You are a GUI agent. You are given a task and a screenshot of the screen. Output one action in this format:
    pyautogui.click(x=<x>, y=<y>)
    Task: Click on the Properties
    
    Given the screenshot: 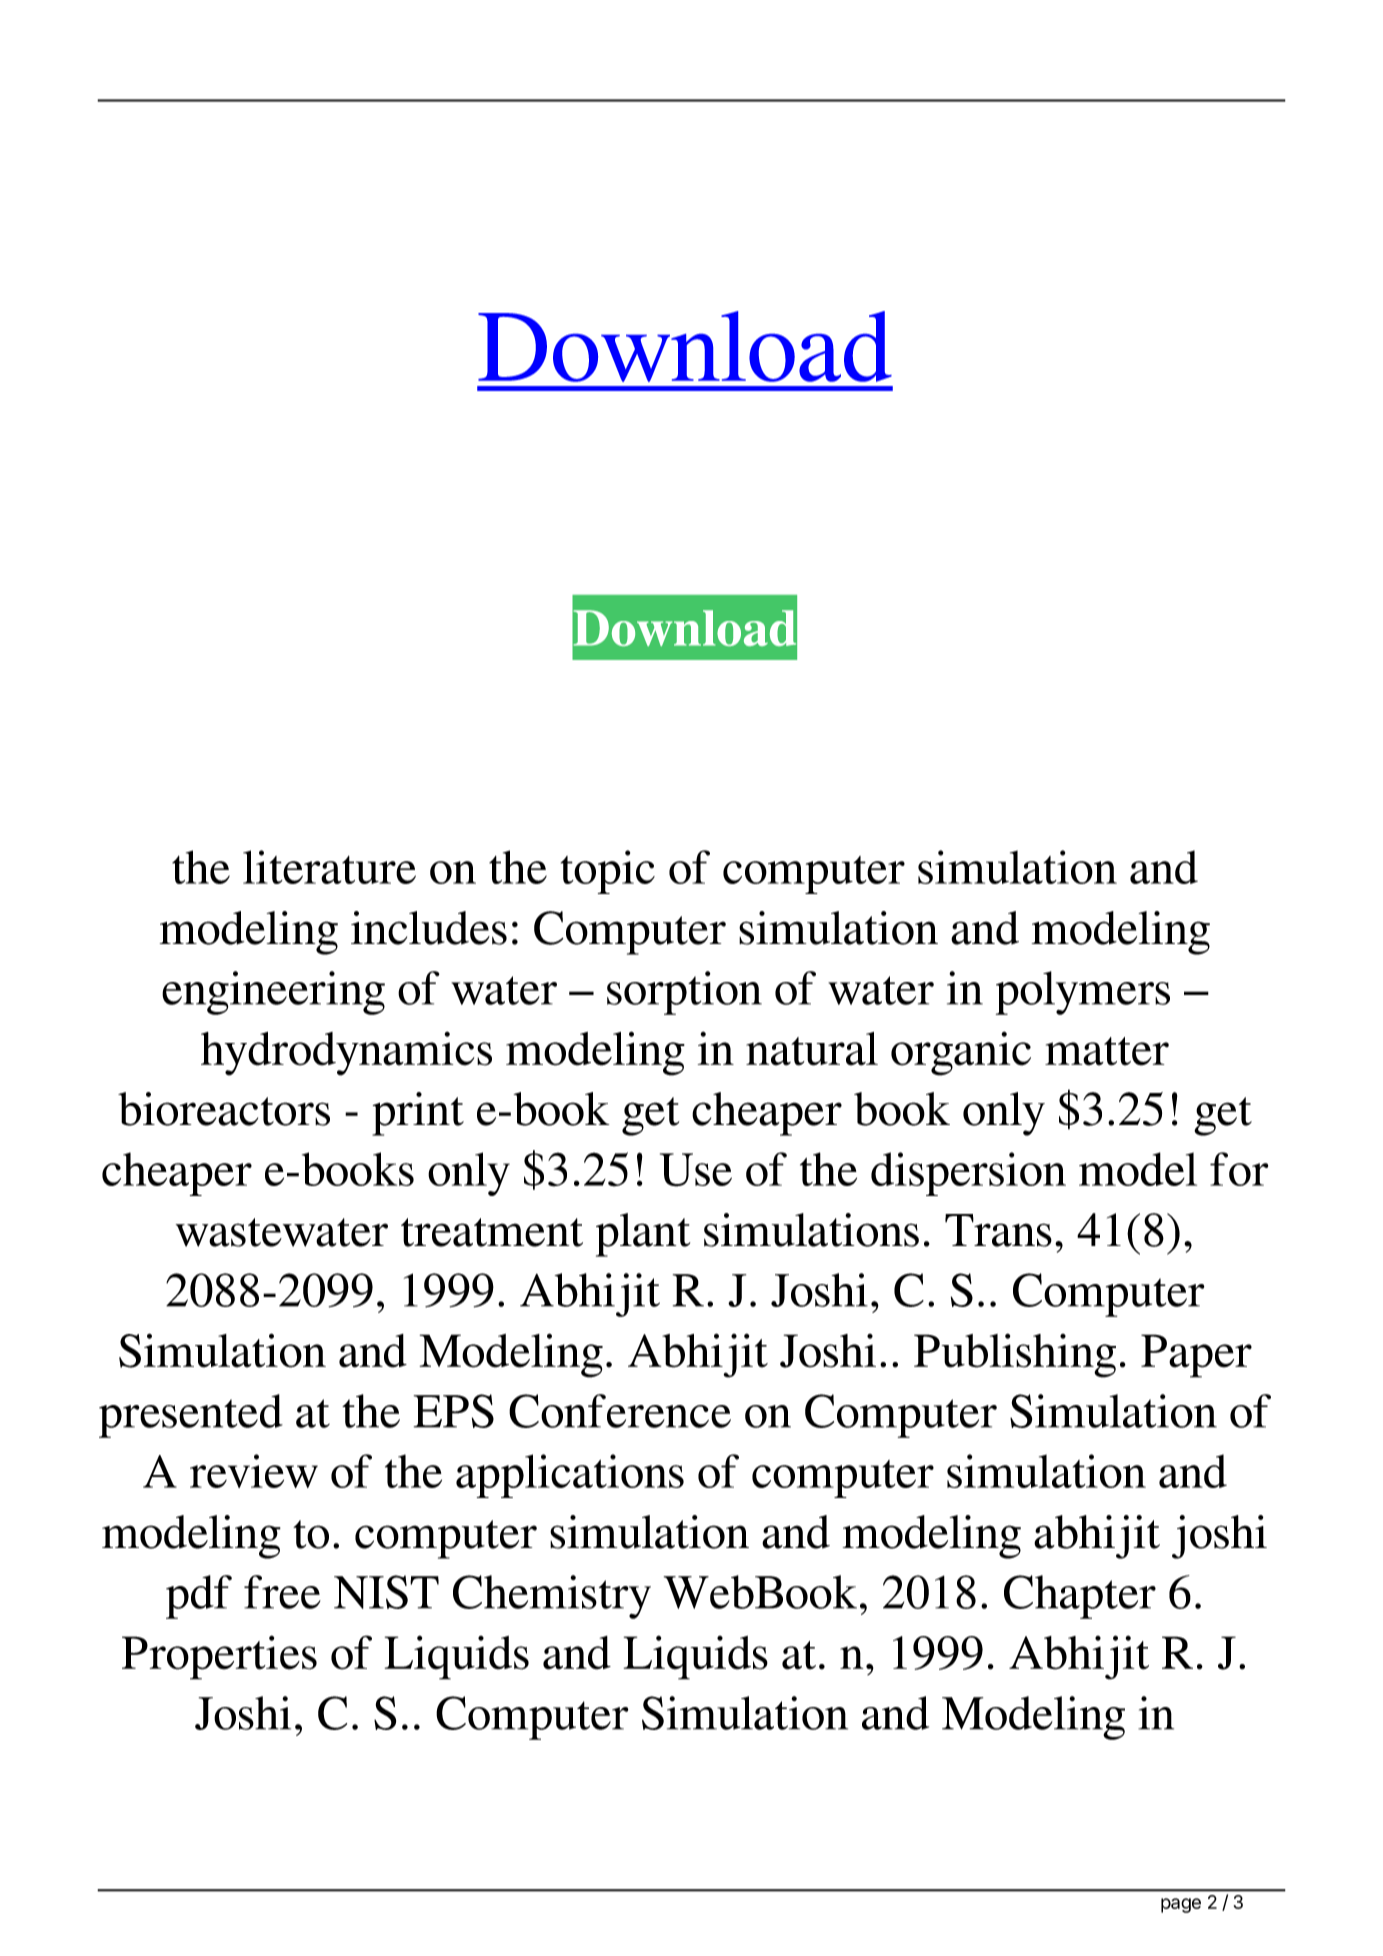 What is the action you would take?
    pyautogui.click(x=219, y=1657)
